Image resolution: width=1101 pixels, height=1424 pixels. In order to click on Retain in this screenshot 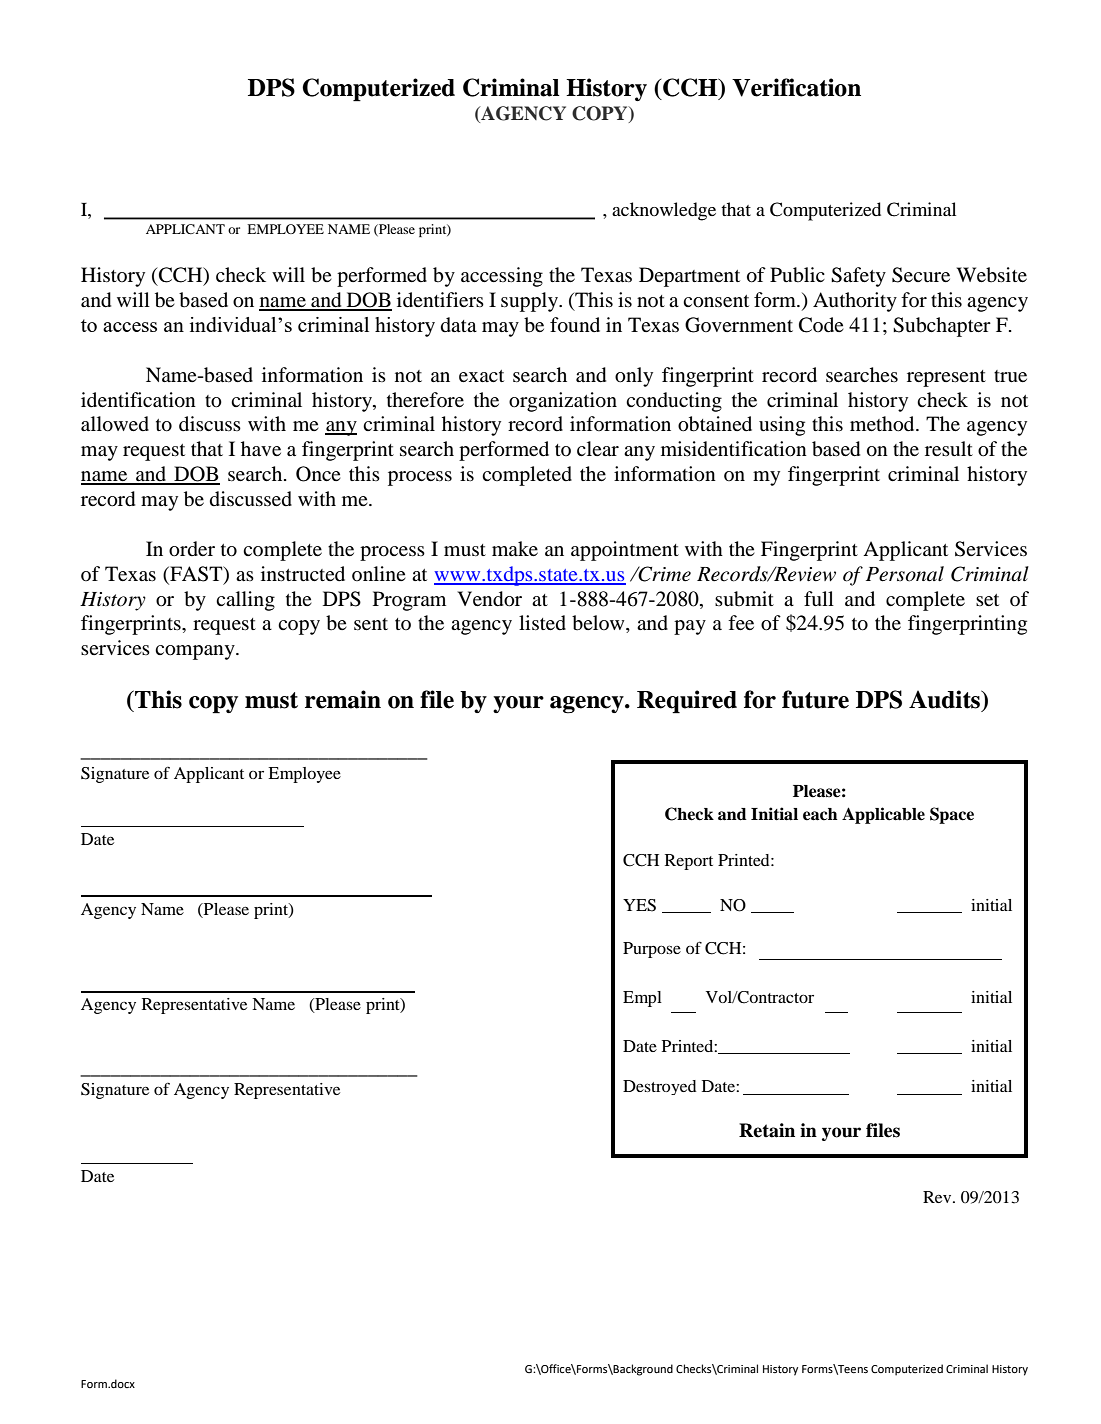, I will do `click(767, 1130)`.
